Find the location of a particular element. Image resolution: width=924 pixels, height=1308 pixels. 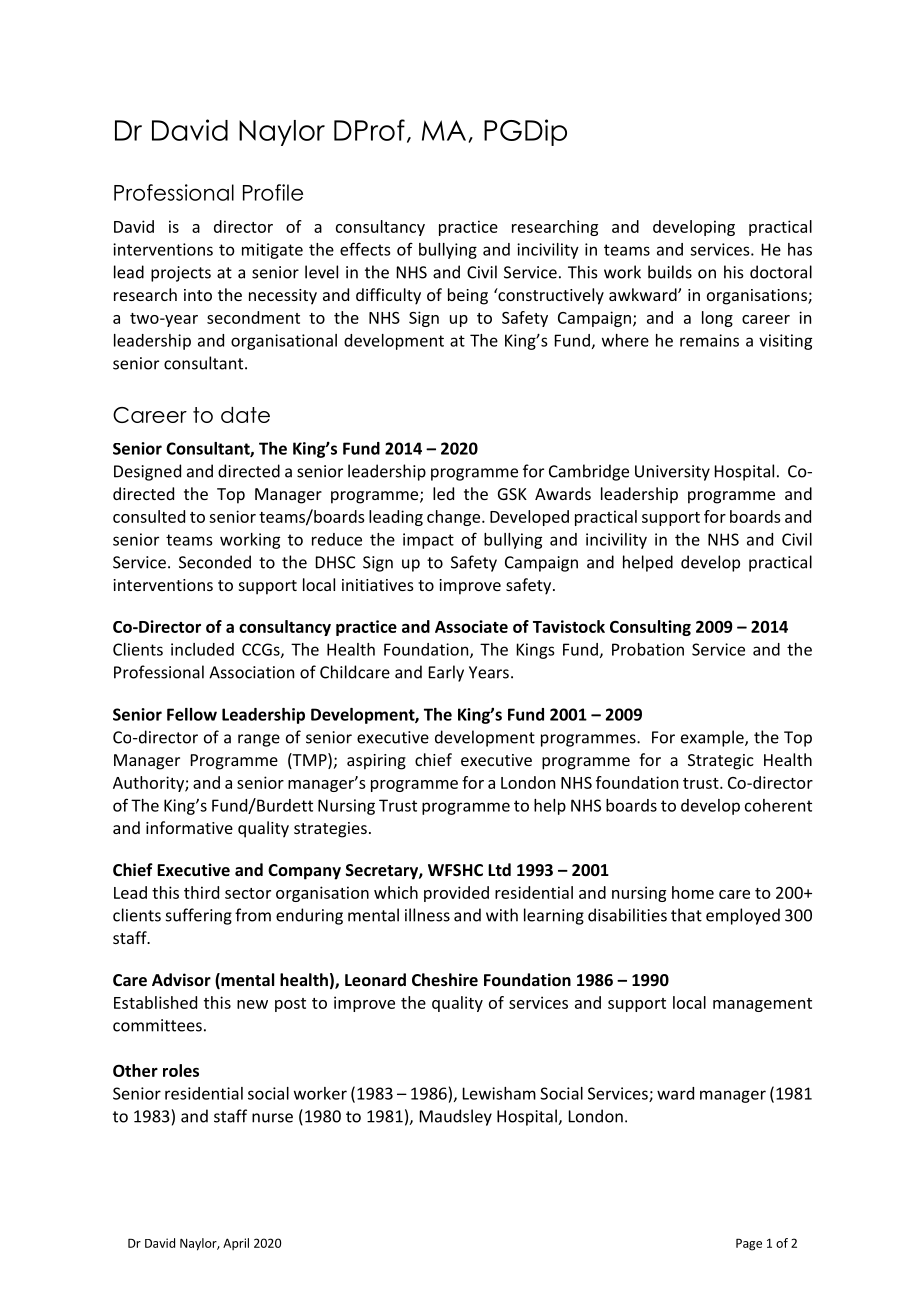

mitigate is located at coordinates (272, 251).
